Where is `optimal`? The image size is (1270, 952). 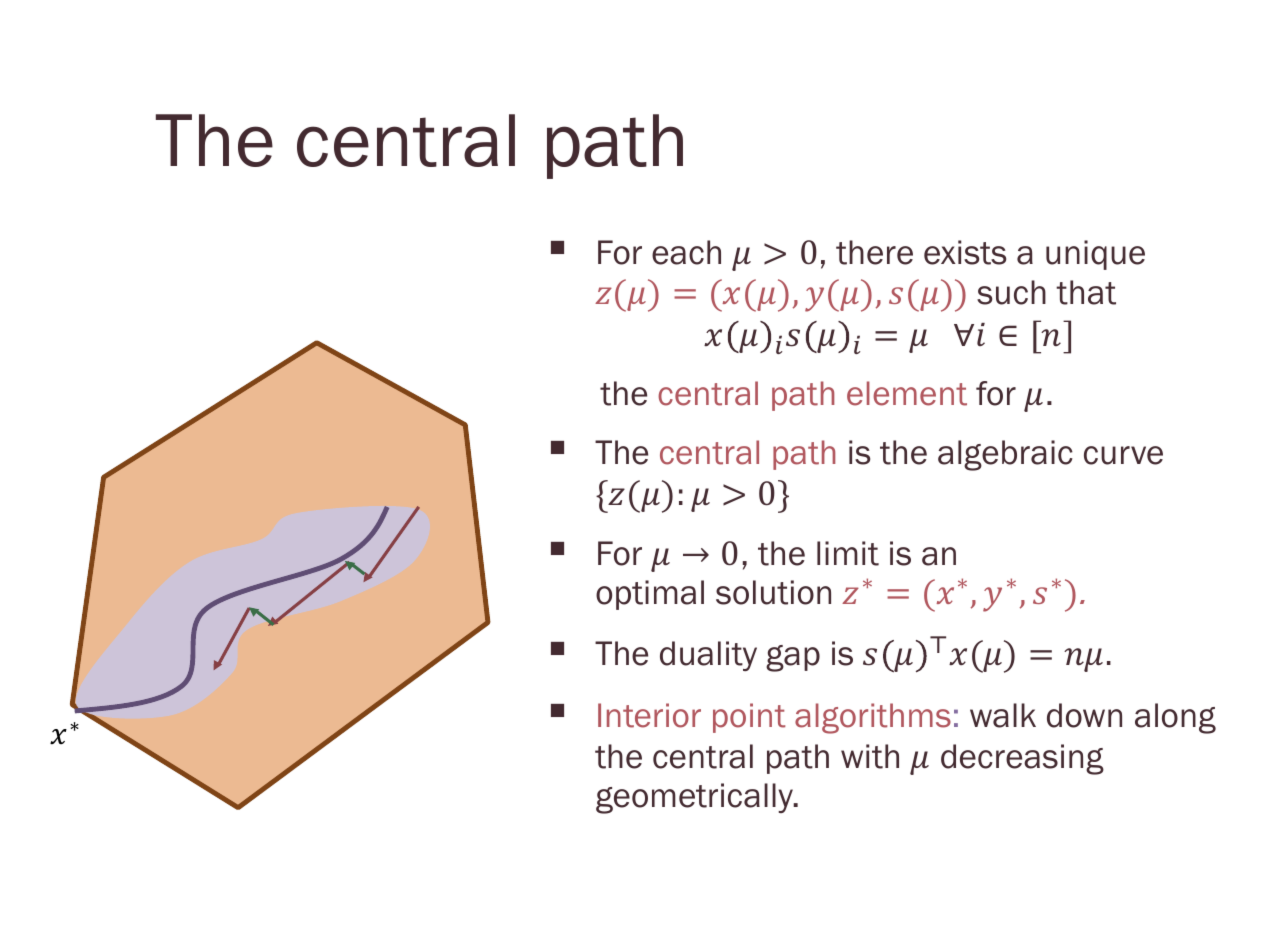
optimal is located at coordinates (650, 595).
